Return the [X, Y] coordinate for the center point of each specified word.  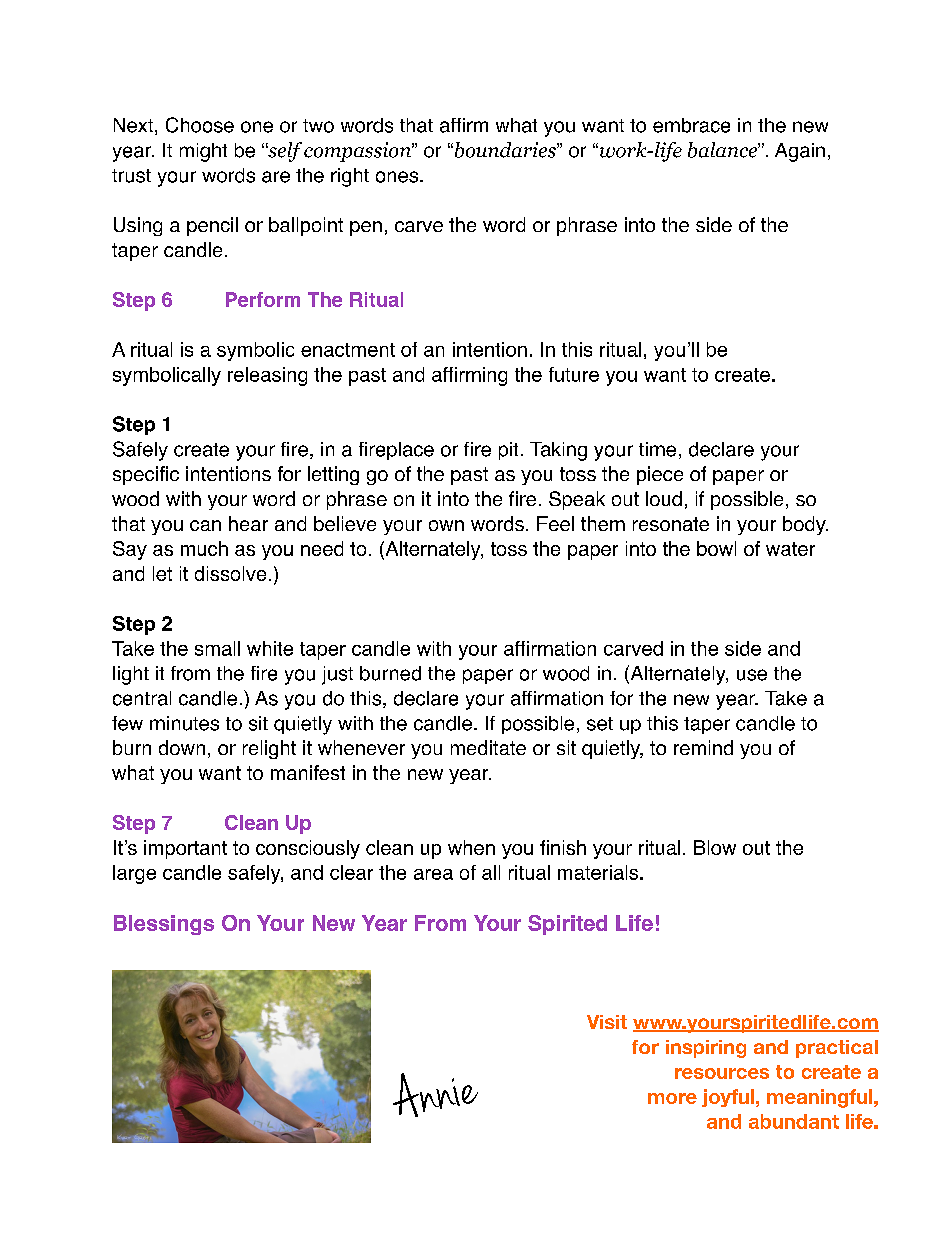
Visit [607, 1022]
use [752, 675]
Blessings [164, 925]
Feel [555, 523]
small [217, 648]
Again [800, 152]
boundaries [505, 150]
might [203, 152]
